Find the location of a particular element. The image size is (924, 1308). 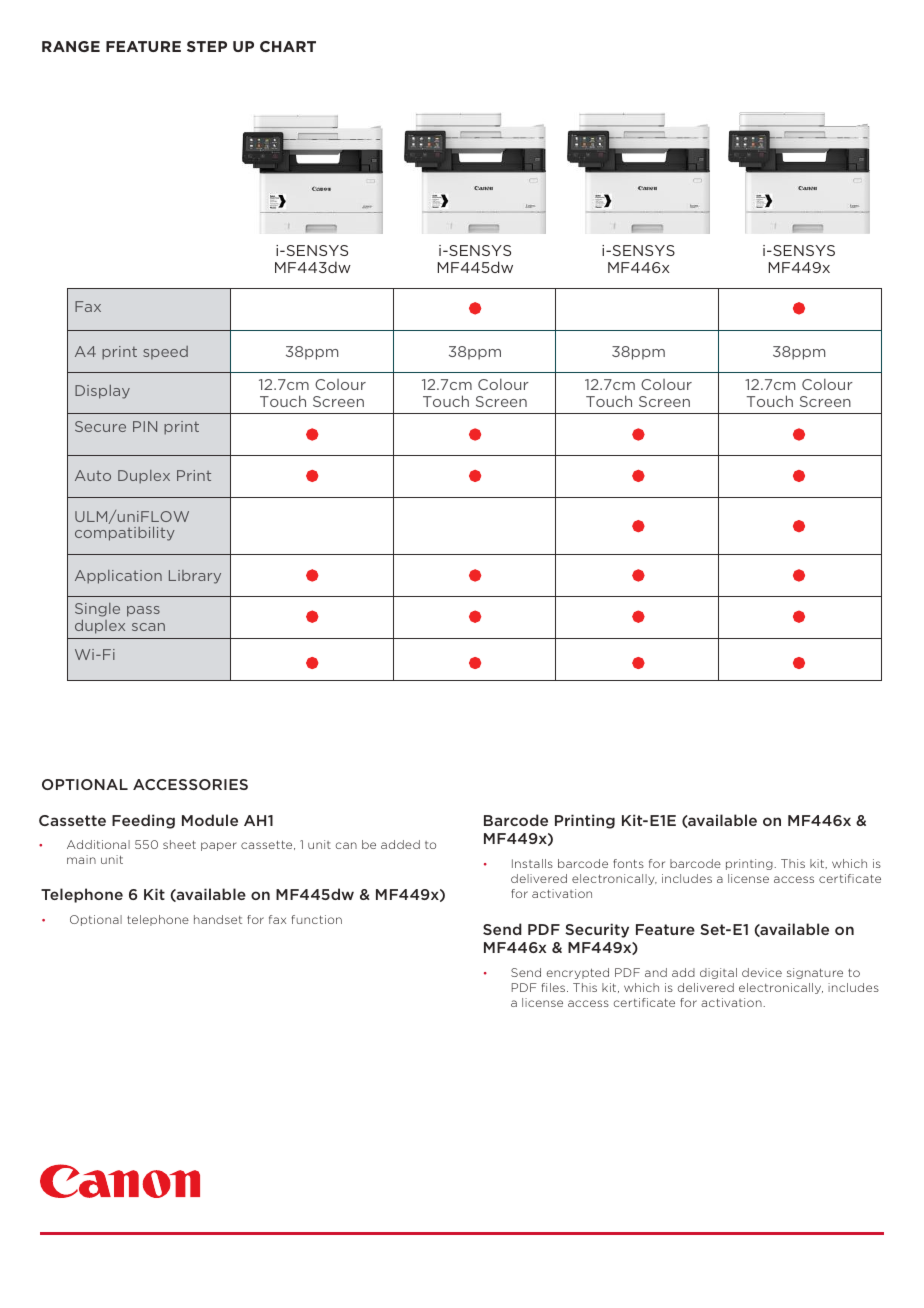

digital is located at coordinates (718, 973).
